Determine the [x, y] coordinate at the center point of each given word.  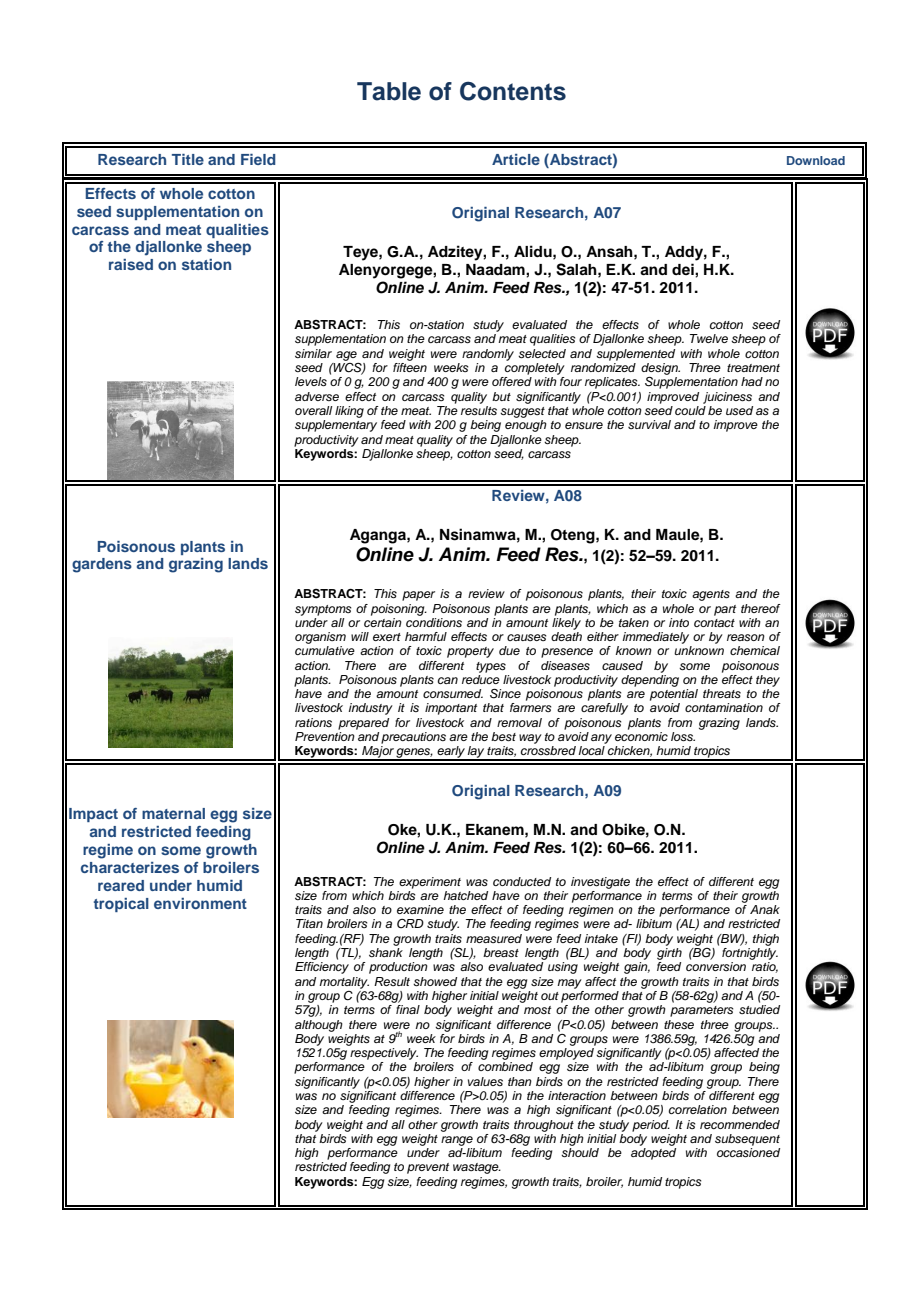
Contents [513, 91]
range [457, 1141]
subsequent [747, 1140]
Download [816, 160]
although [319, 1026]
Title [188, 159]
